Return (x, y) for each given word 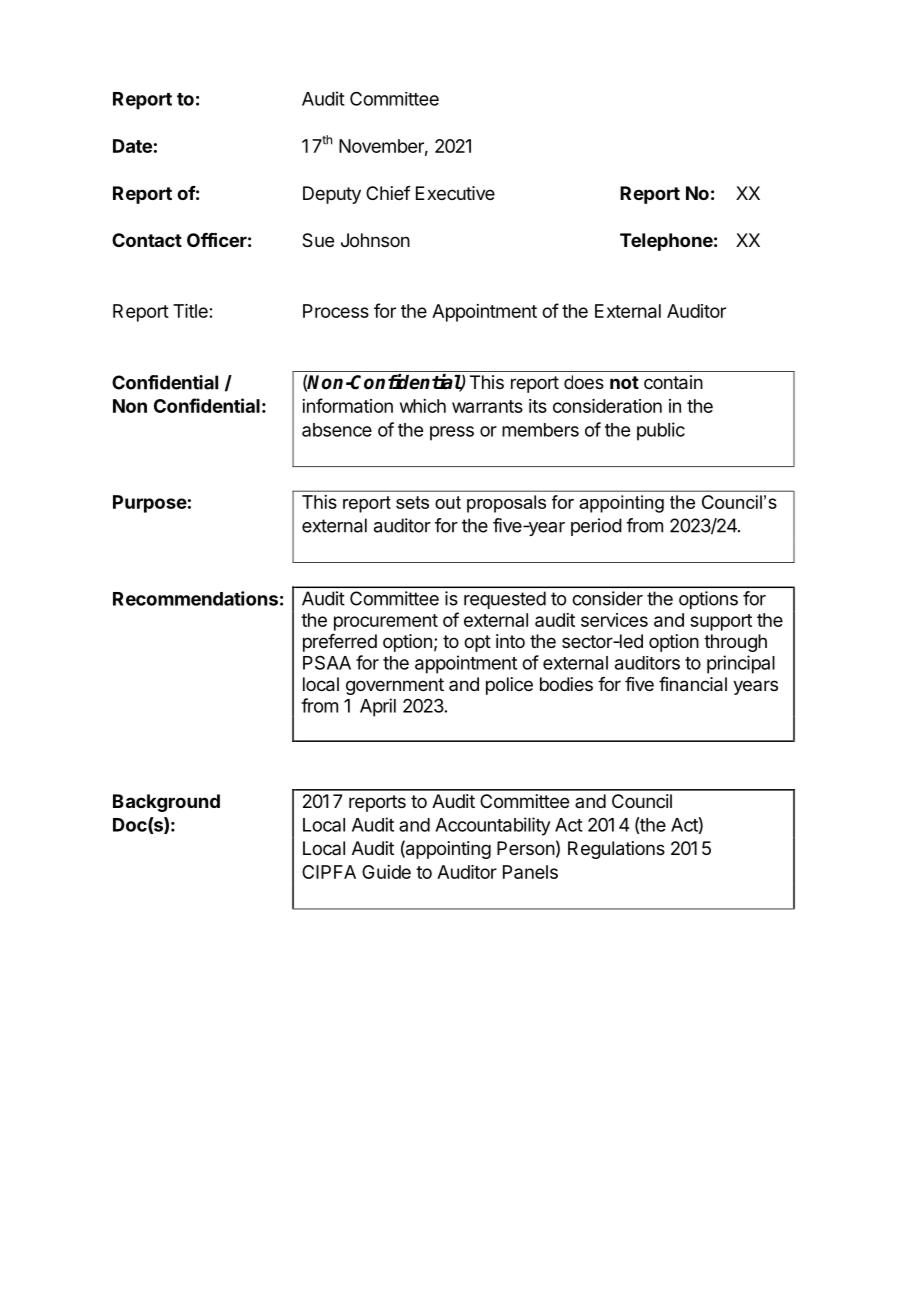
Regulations (616, 850)
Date (132, 146)
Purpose (150, 504)
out (448, 502)
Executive (455, 193)
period (596, 527)
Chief (388, 193)
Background (166, 803)
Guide (386, 872)
